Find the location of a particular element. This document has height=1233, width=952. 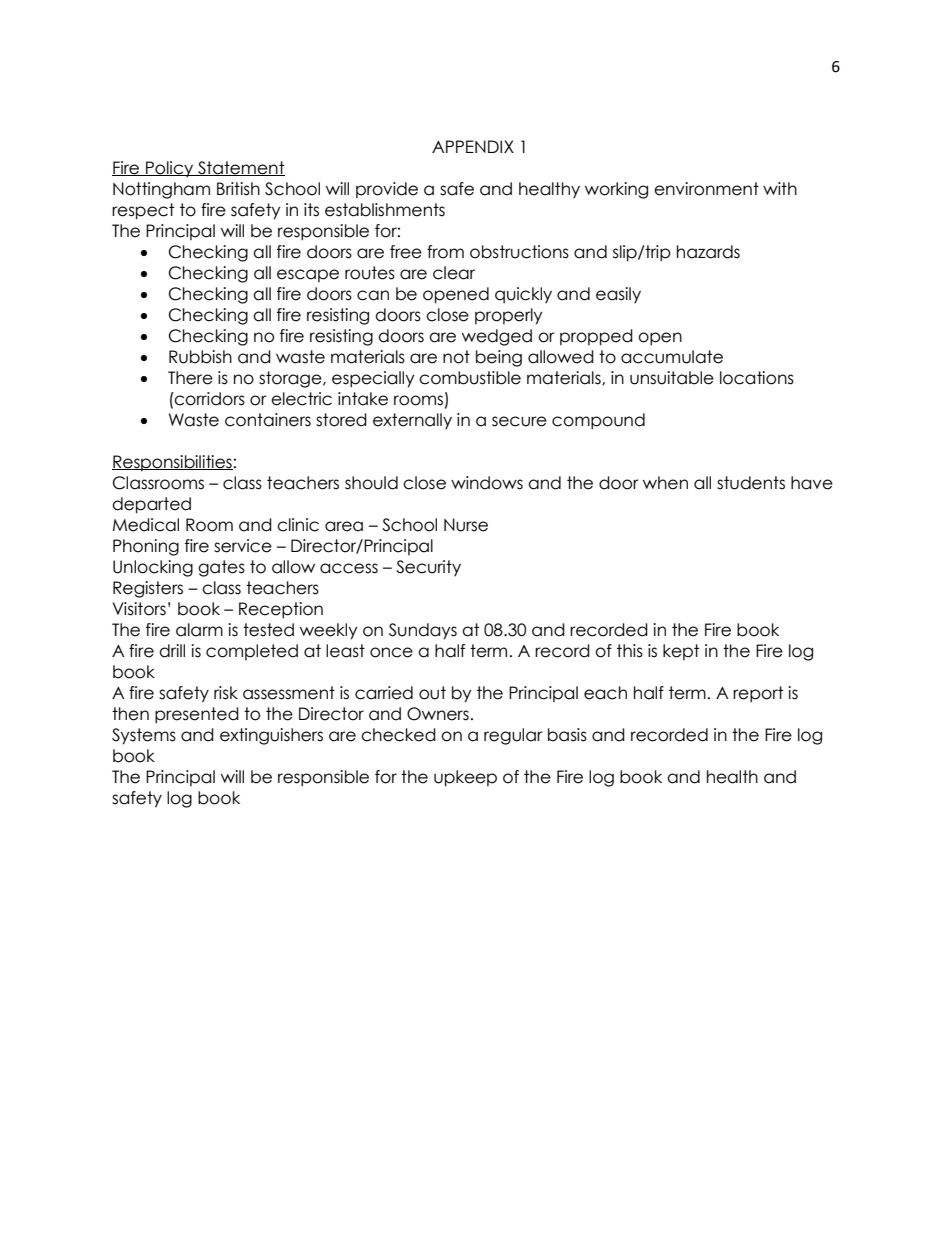

extinguishers is located at coordinates (271, 736).
